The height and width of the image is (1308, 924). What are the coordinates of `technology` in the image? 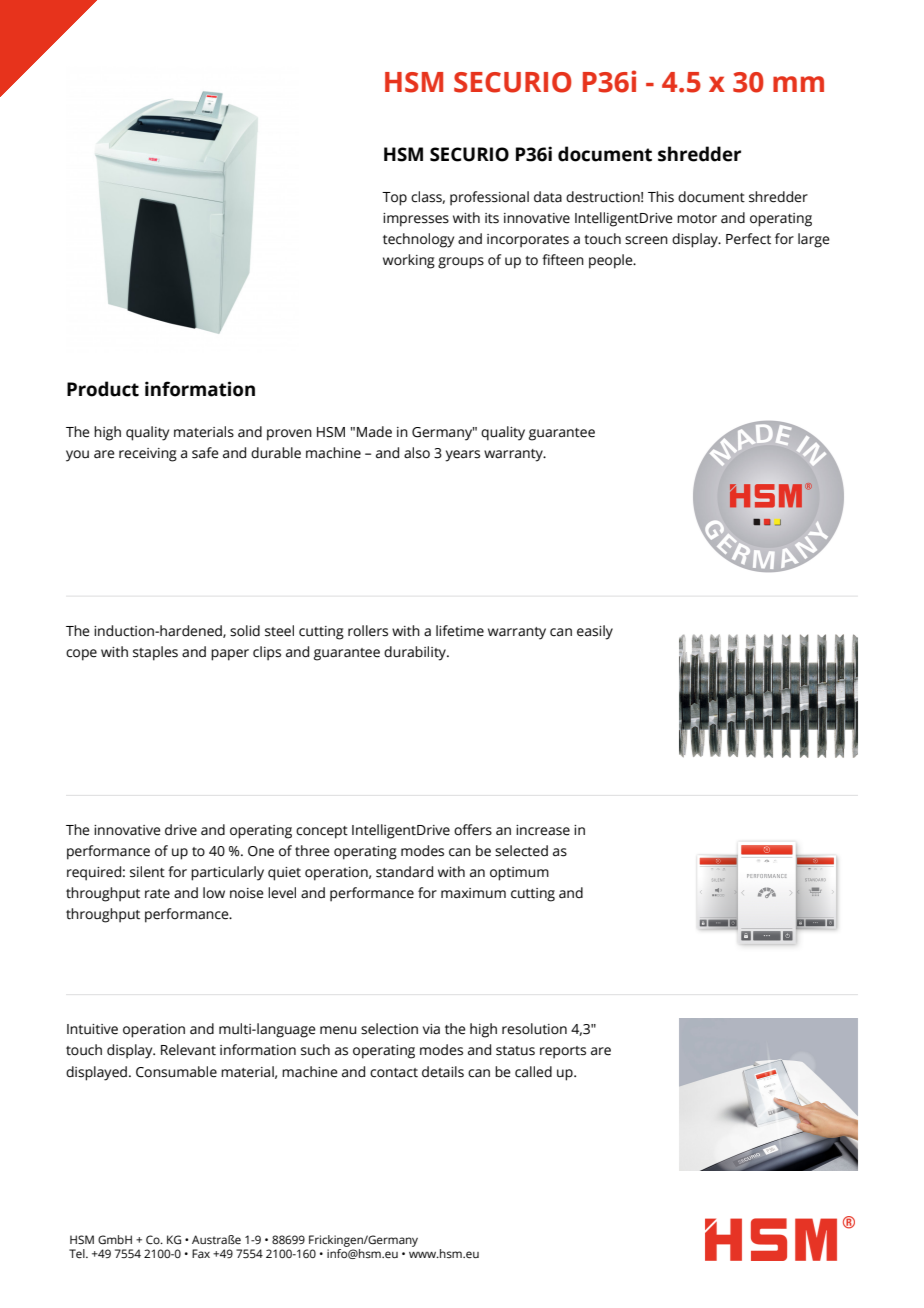 It's located at (418, 240).
